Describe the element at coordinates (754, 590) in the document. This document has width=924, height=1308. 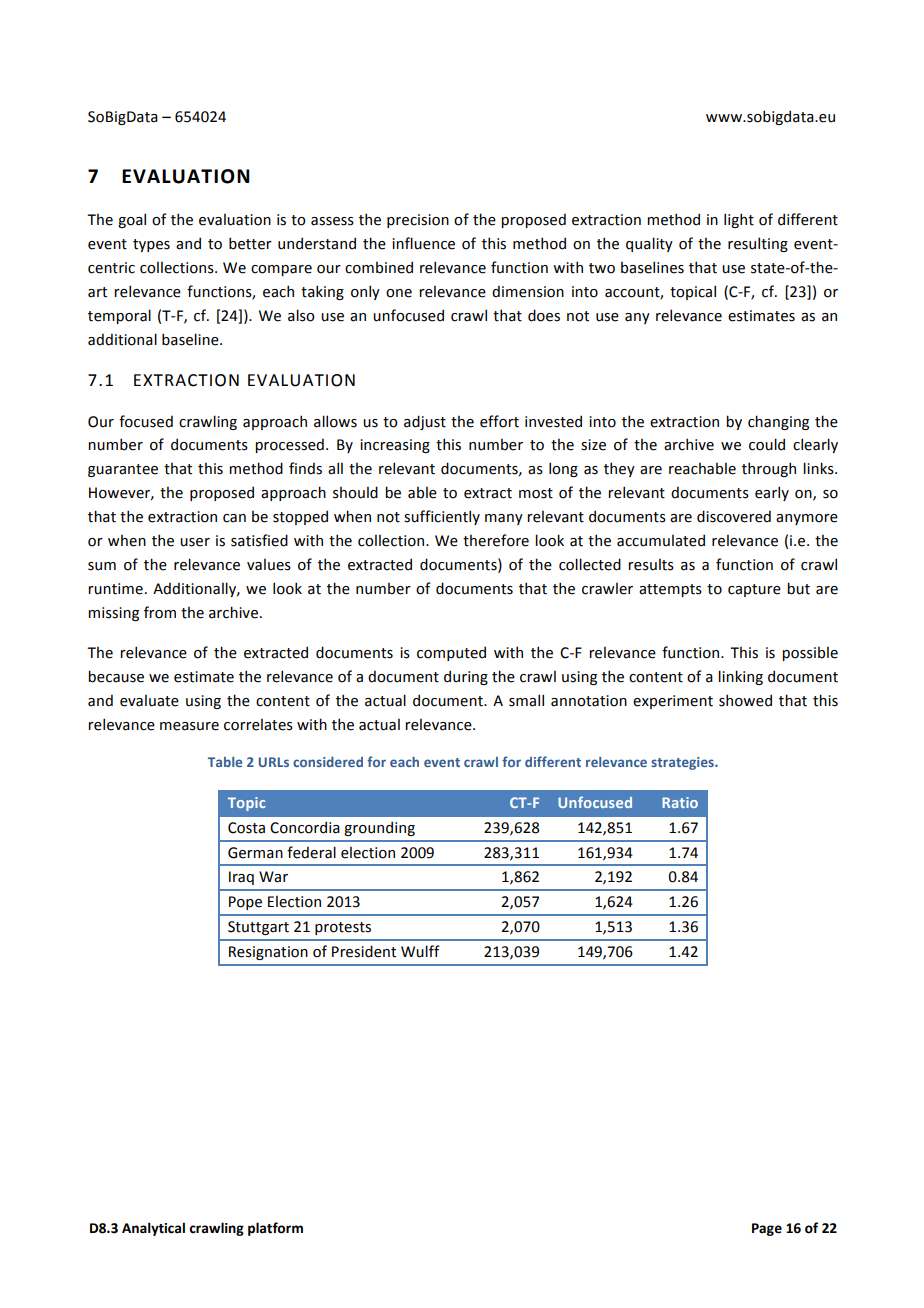
I see `capture` at that location.
